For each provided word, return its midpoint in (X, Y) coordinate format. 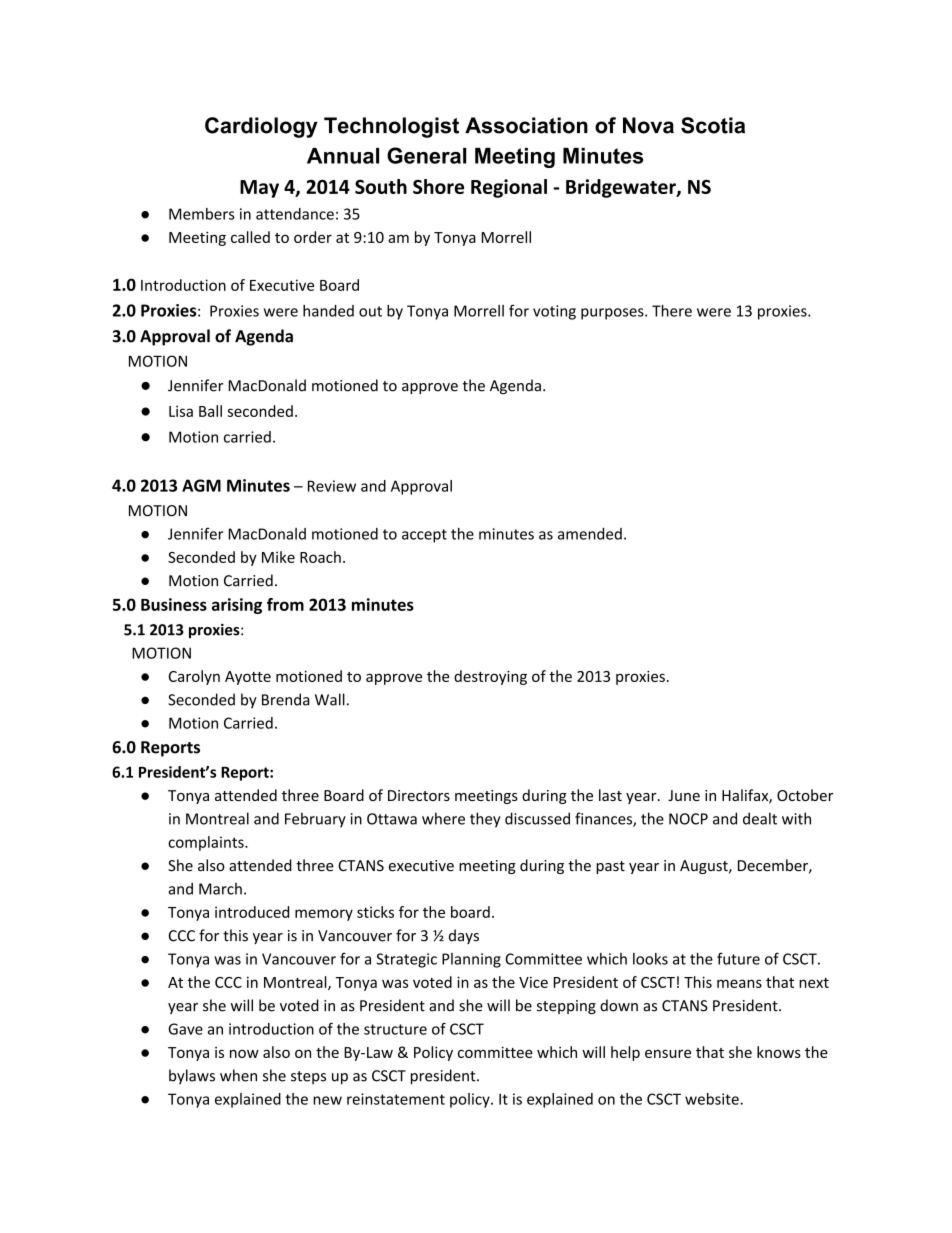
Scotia (713, 125)
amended (590, 534)
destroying (490, 677)
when (238, 1075)
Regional (509, 188)
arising (237, 606)
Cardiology (261, 127)
